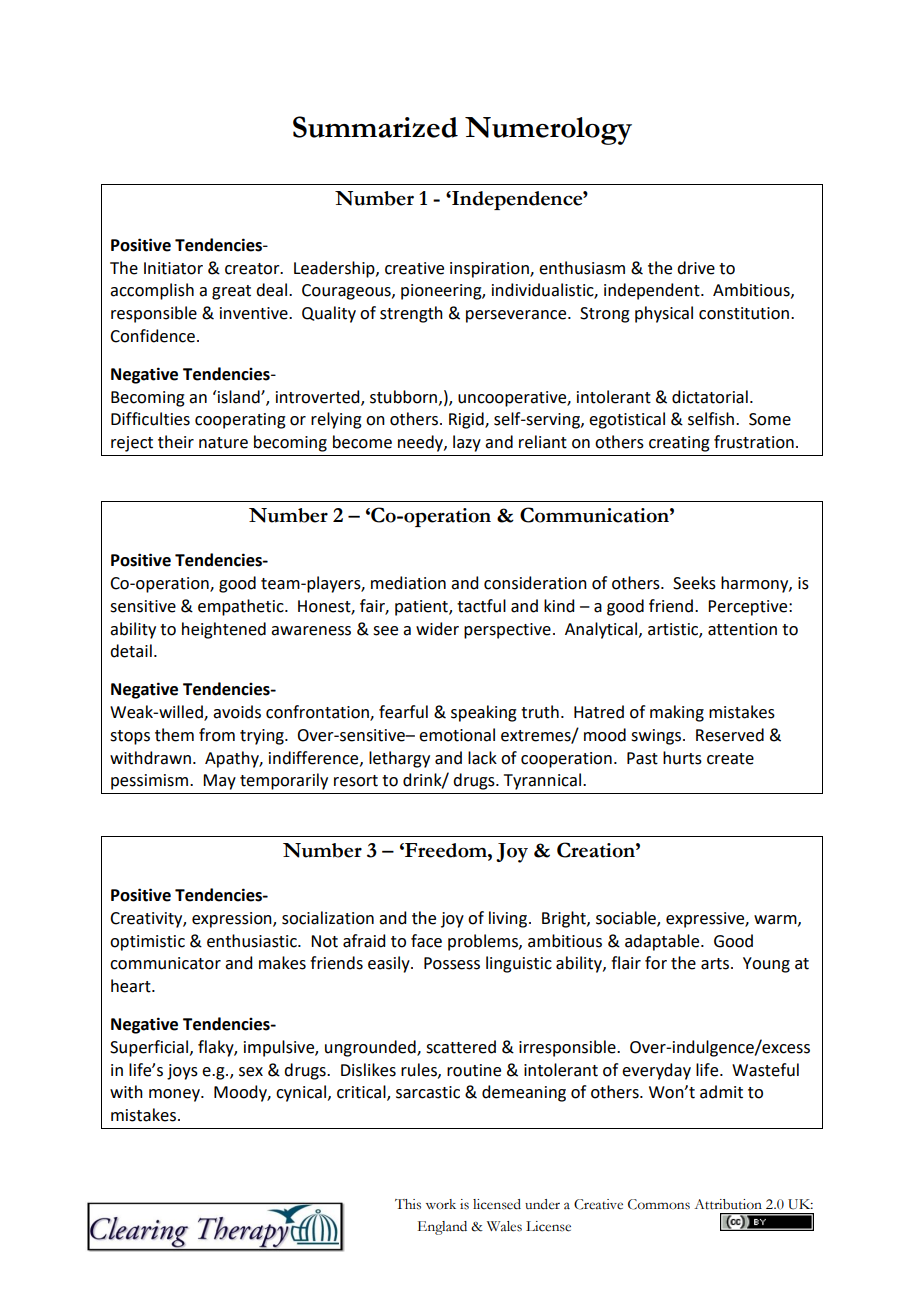 This screenshot has width=924, height=1308. Describe the element at coordinates (484, 713) in the screenshot. I see `speaking` at that location.
